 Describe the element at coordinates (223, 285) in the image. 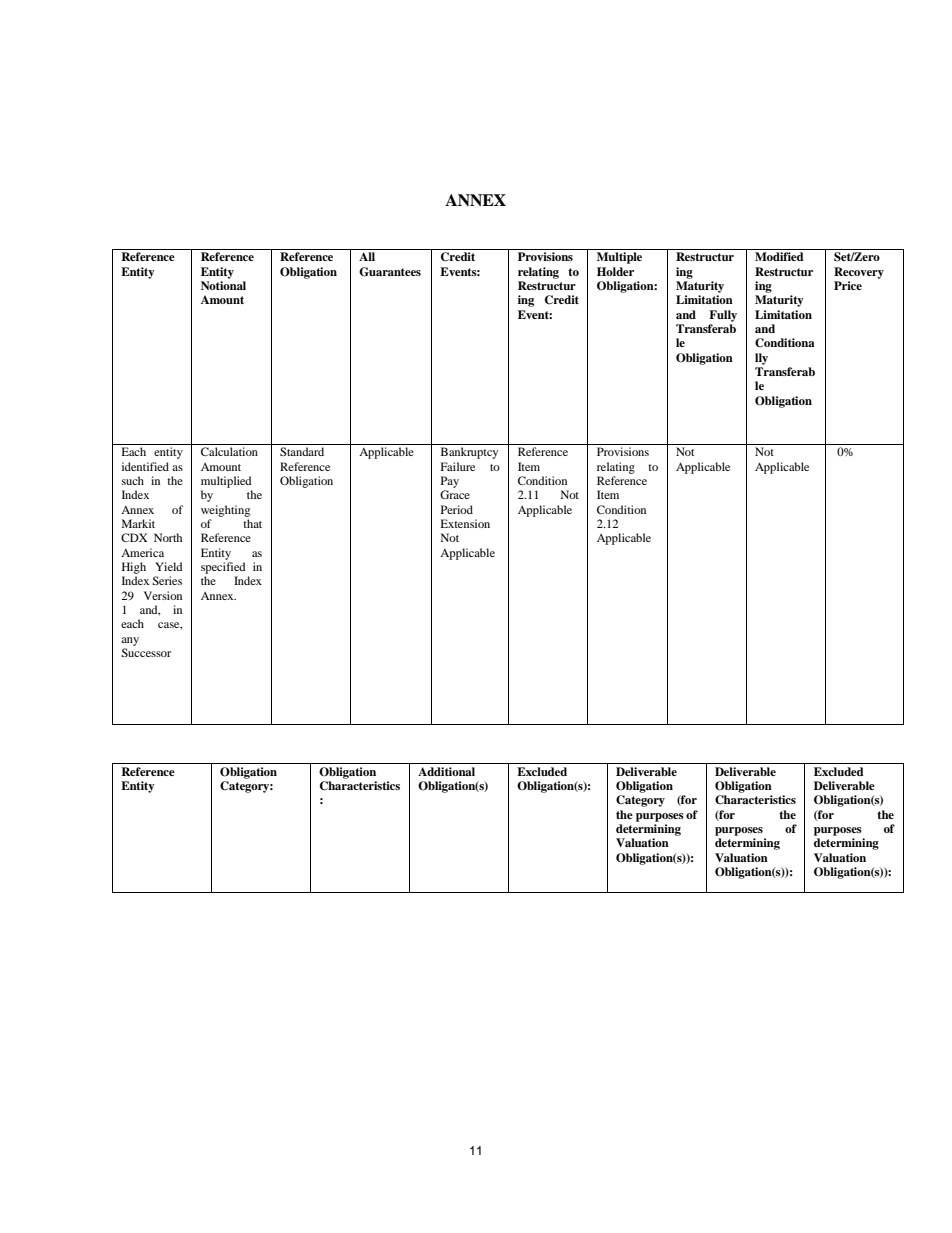

I see `Notional` at that location.
